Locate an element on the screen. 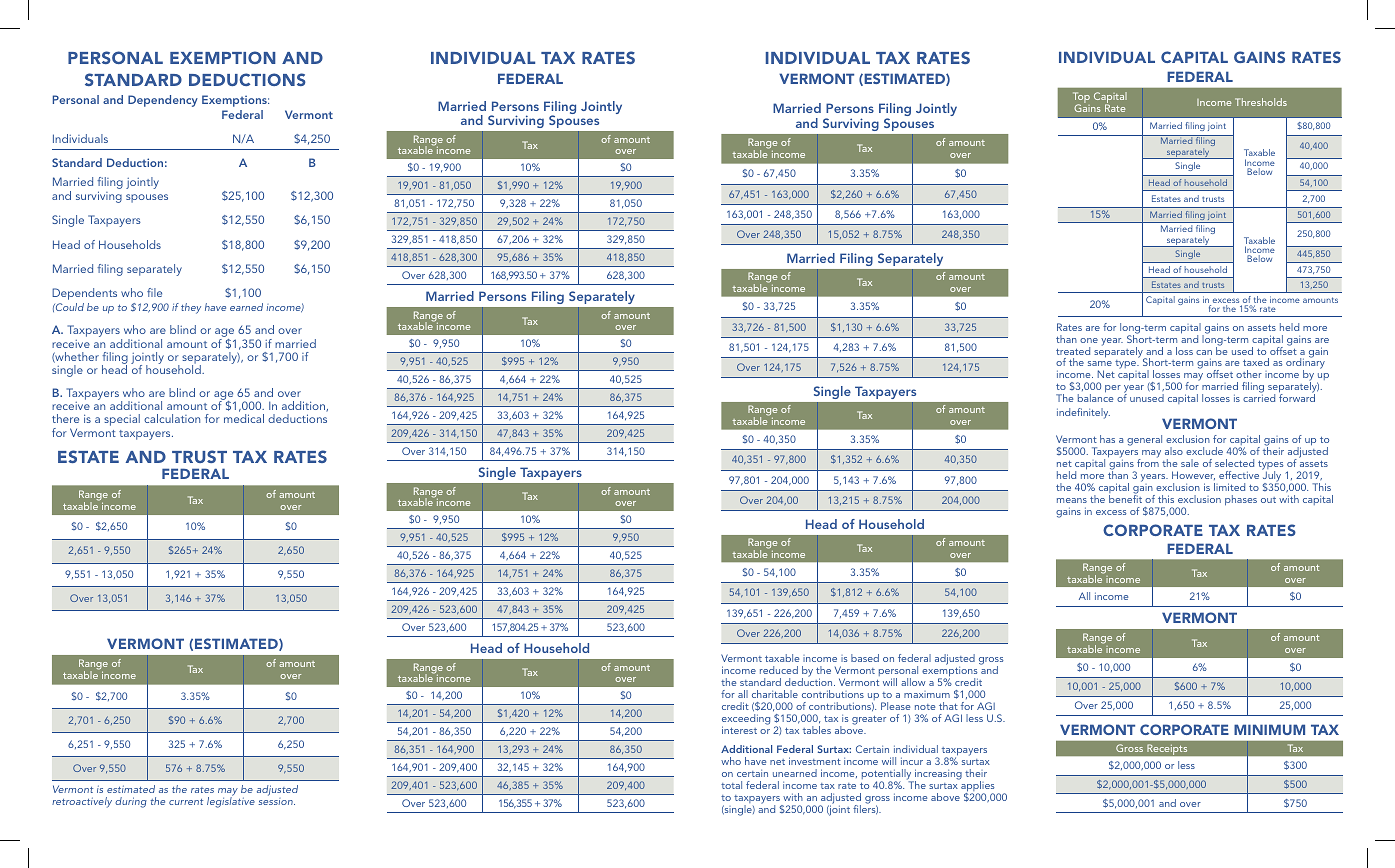  Thresholds is located at coordinates (1261, 102).
